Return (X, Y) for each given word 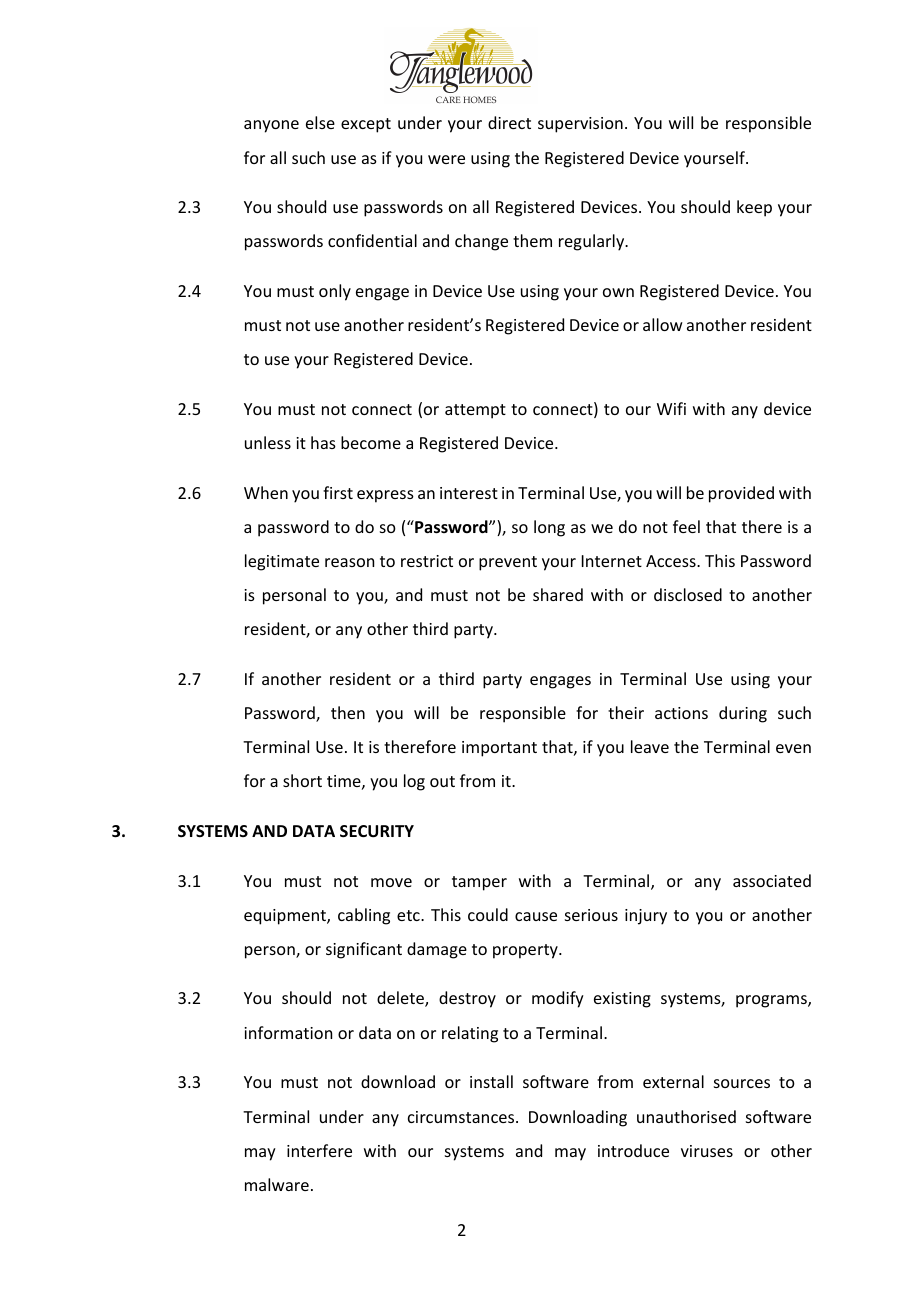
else (320, 122)
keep (754, 208)
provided (741, 494)
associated (772, 880)
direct (509, 122)
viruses (707, 1151)
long (549, 528)
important (499, 749)
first (338, 492)
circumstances (462, 1117)
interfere (319, 1150)
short (302, 780)
